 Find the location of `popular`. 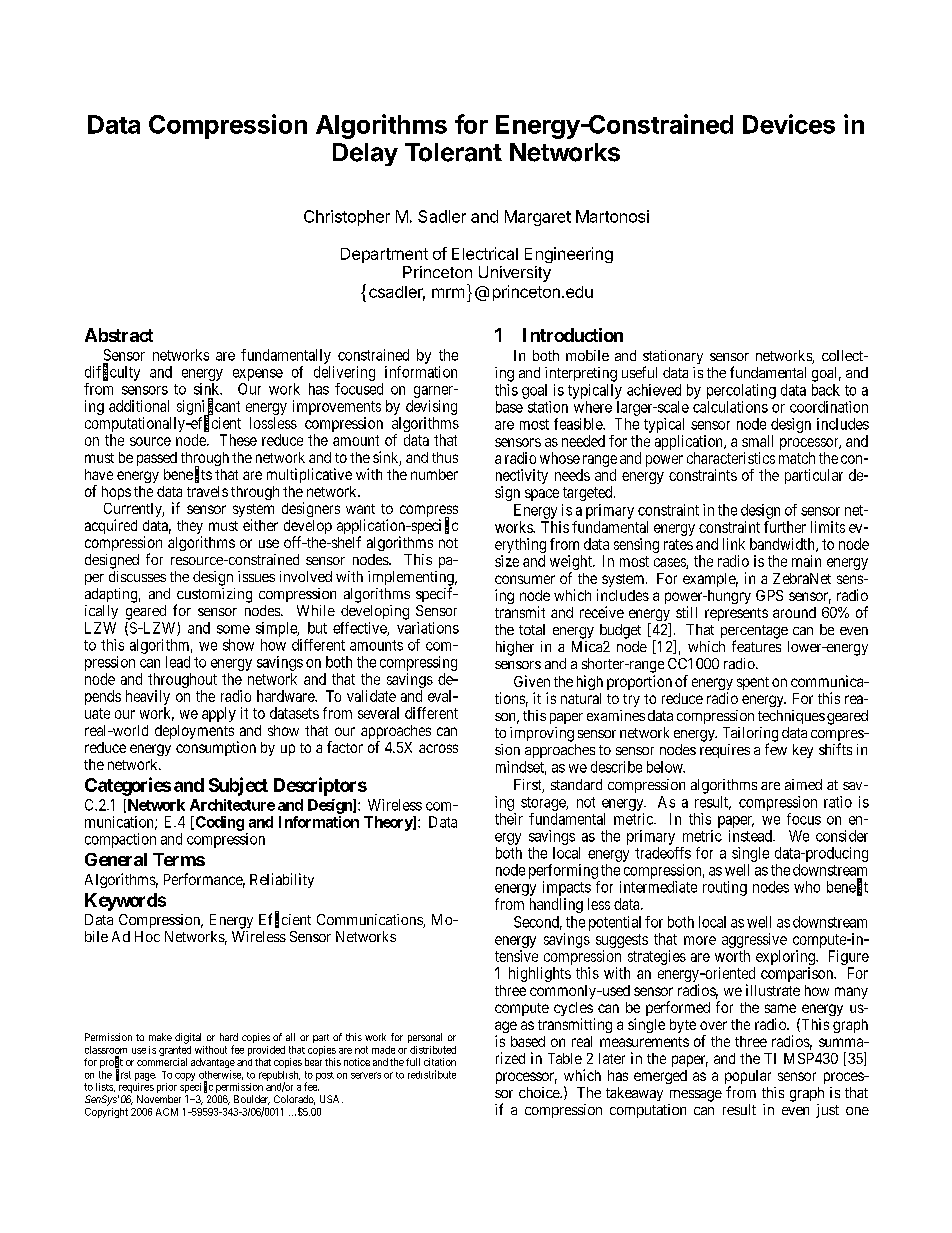

popular is located at coordinates (748, 1078).
